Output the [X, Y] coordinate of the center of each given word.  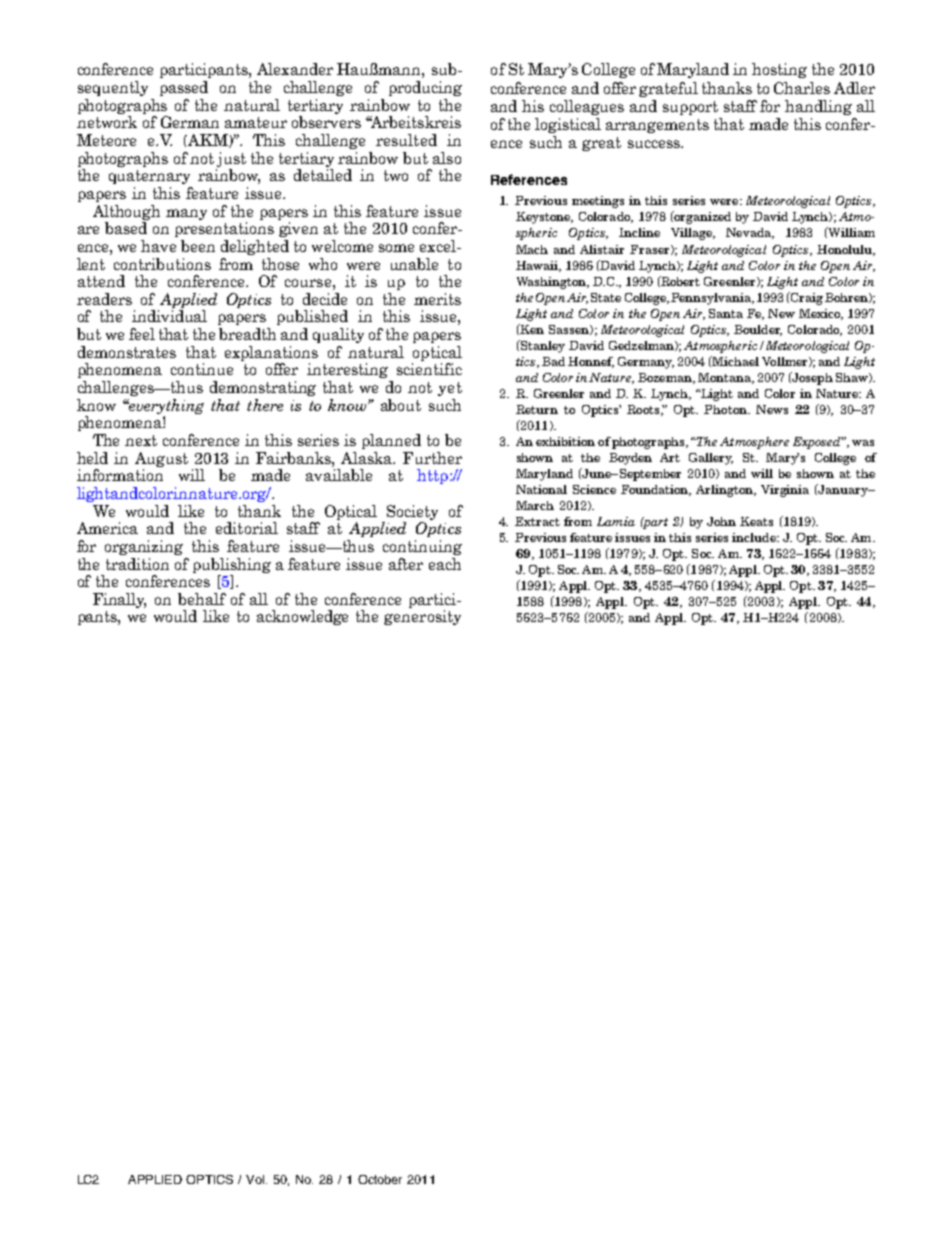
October [380, 1179]
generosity [422, 617]
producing [425, 88]
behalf [202, 599]
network [107, 122]
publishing [232, 565]
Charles [802, 88]
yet [450, 389]
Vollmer [786, 362]
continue [202, 369]
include [755, 537]
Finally [119, 600]
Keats [756, 521]
